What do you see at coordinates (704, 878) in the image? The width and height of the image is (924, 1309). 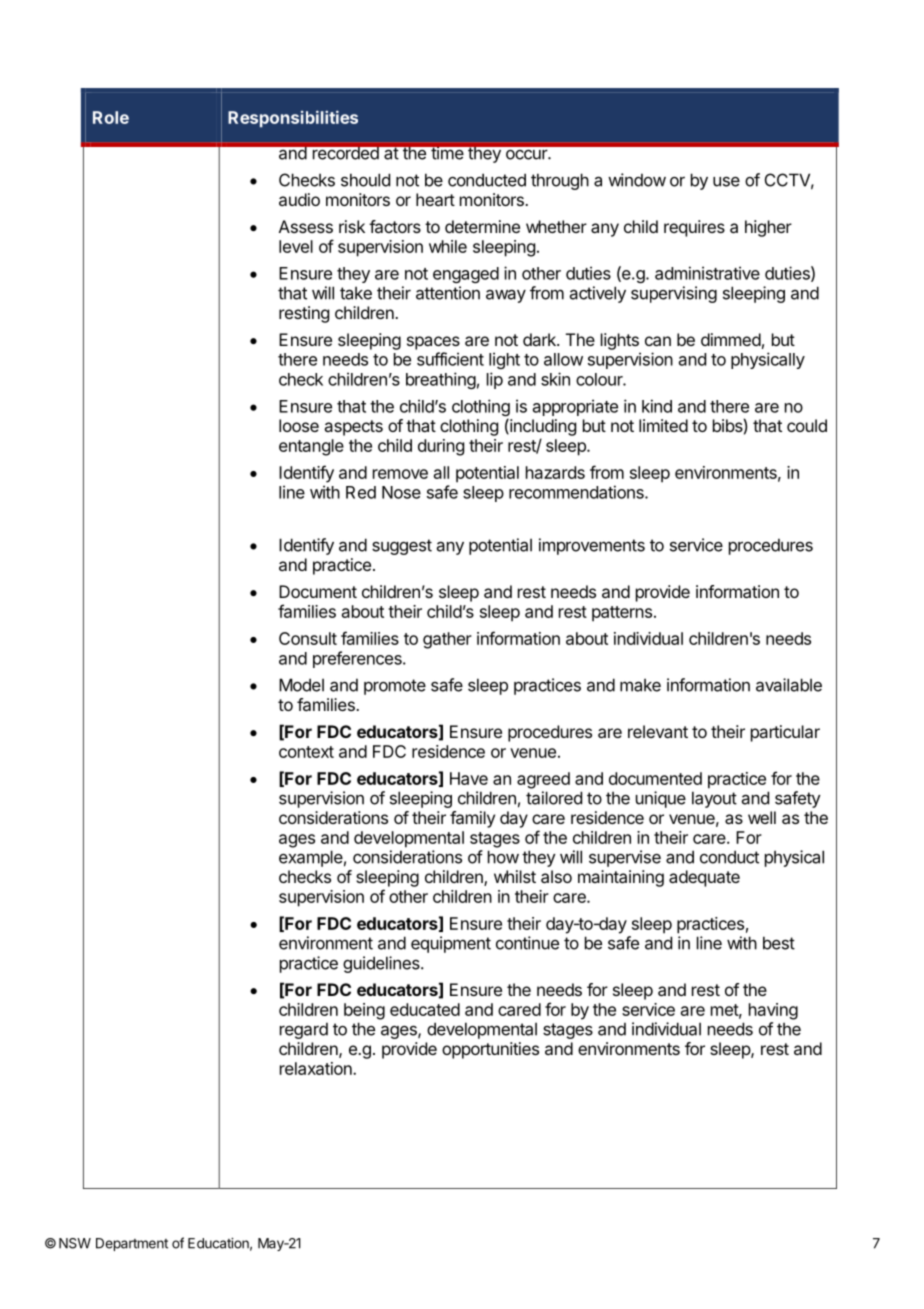 I see `adequate` at bounding box center [704, 878].
